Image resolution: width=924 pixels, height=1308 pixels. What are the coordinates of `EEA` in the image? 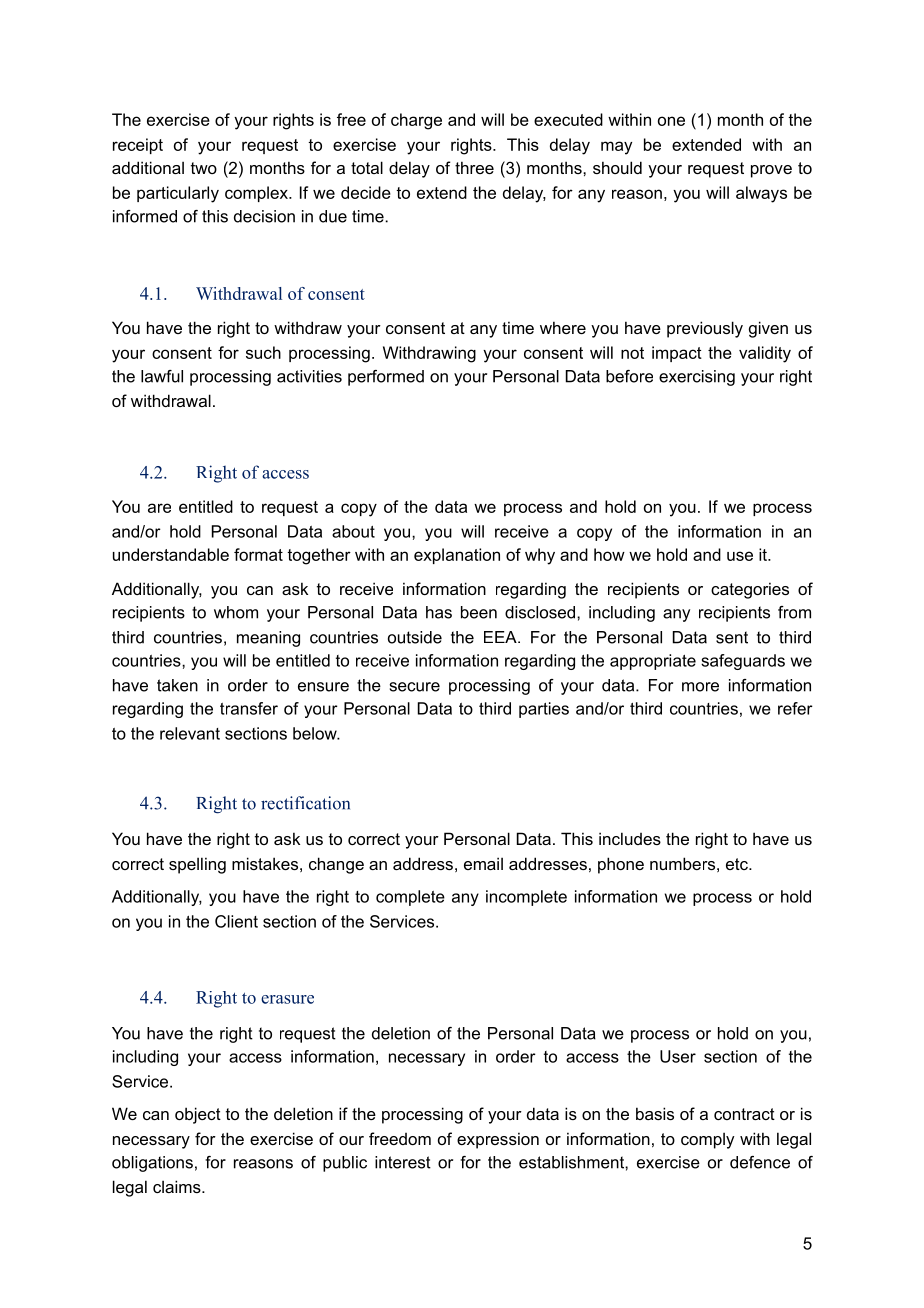 It's located at (501, 637).
